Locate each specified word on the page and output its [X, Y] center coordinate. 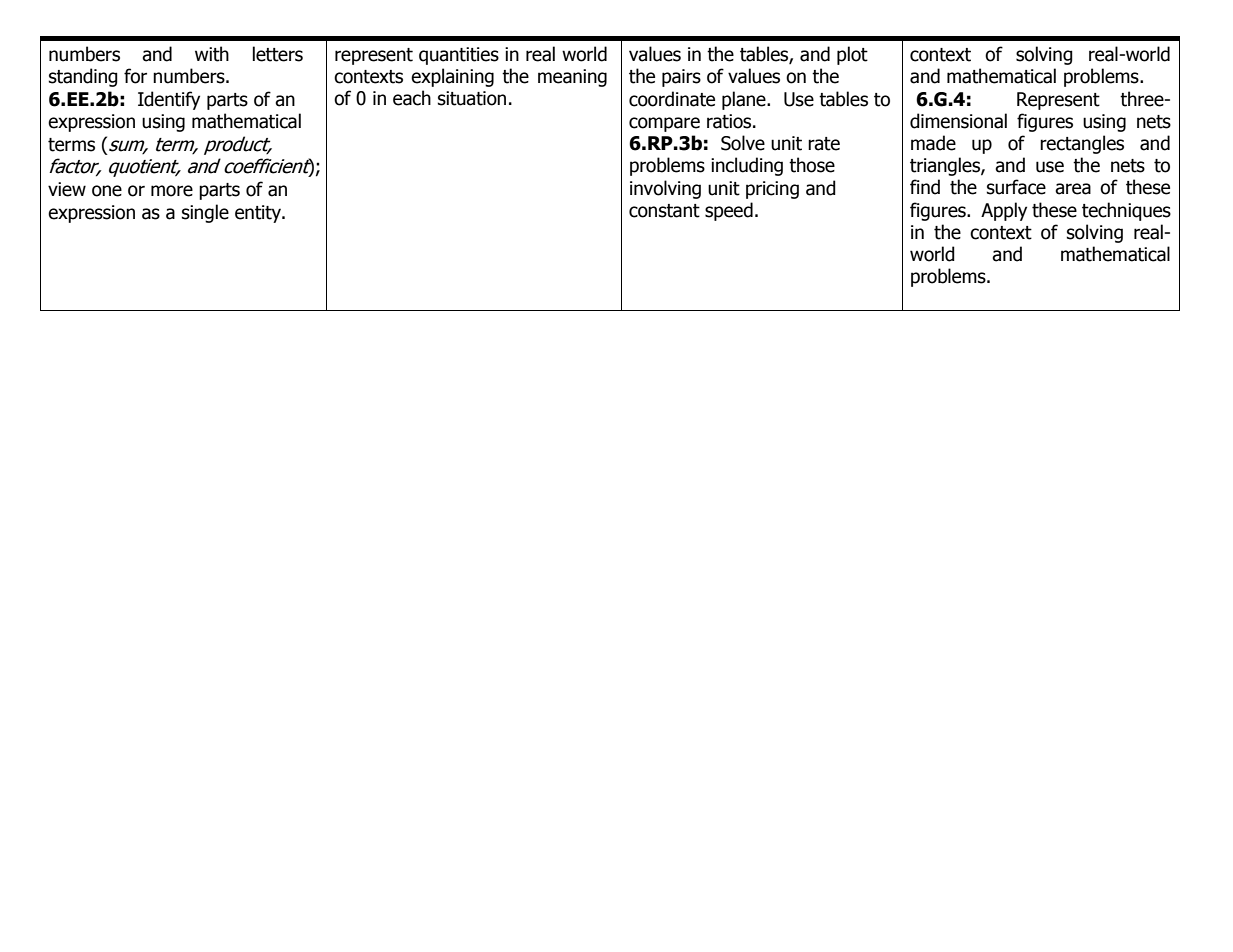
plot [852, 55]
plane [745, 100]
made [933, 143]
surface [1016, 187]
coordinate [672, 99]
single [205, 213]
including [747, 166]
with [212, 54]
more [172, 191]
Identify [169, 100]
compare [664, 124]
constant [664, 211]
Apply [1004, 211]
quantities [459, 56]
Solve [743, 143]
